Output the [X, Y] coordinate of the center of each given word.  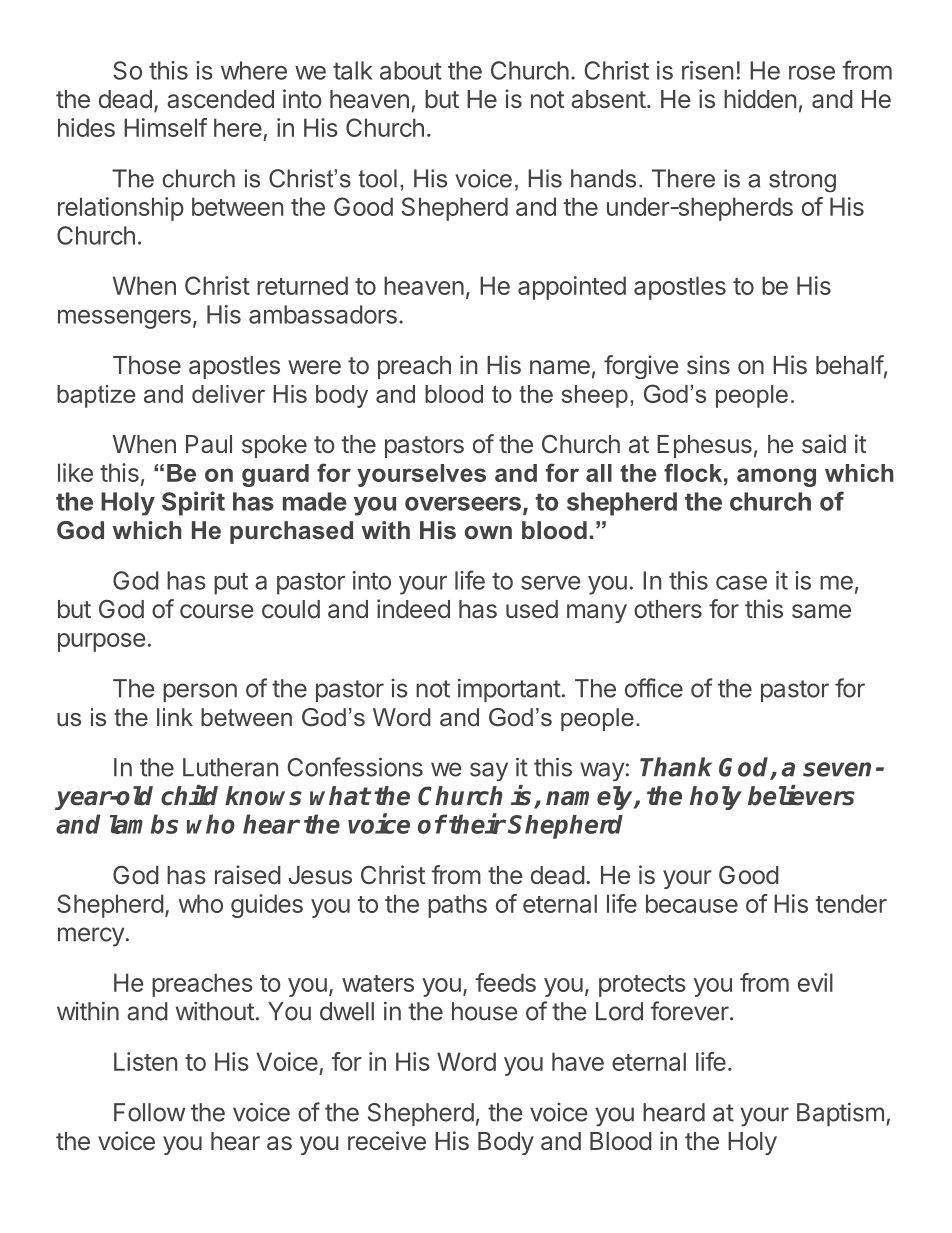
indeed [413, 608]
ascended [220, 99]
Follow [149, 1112]
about [411, 70]
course [216, 611]
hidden [760, 98]
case [741, 583]
